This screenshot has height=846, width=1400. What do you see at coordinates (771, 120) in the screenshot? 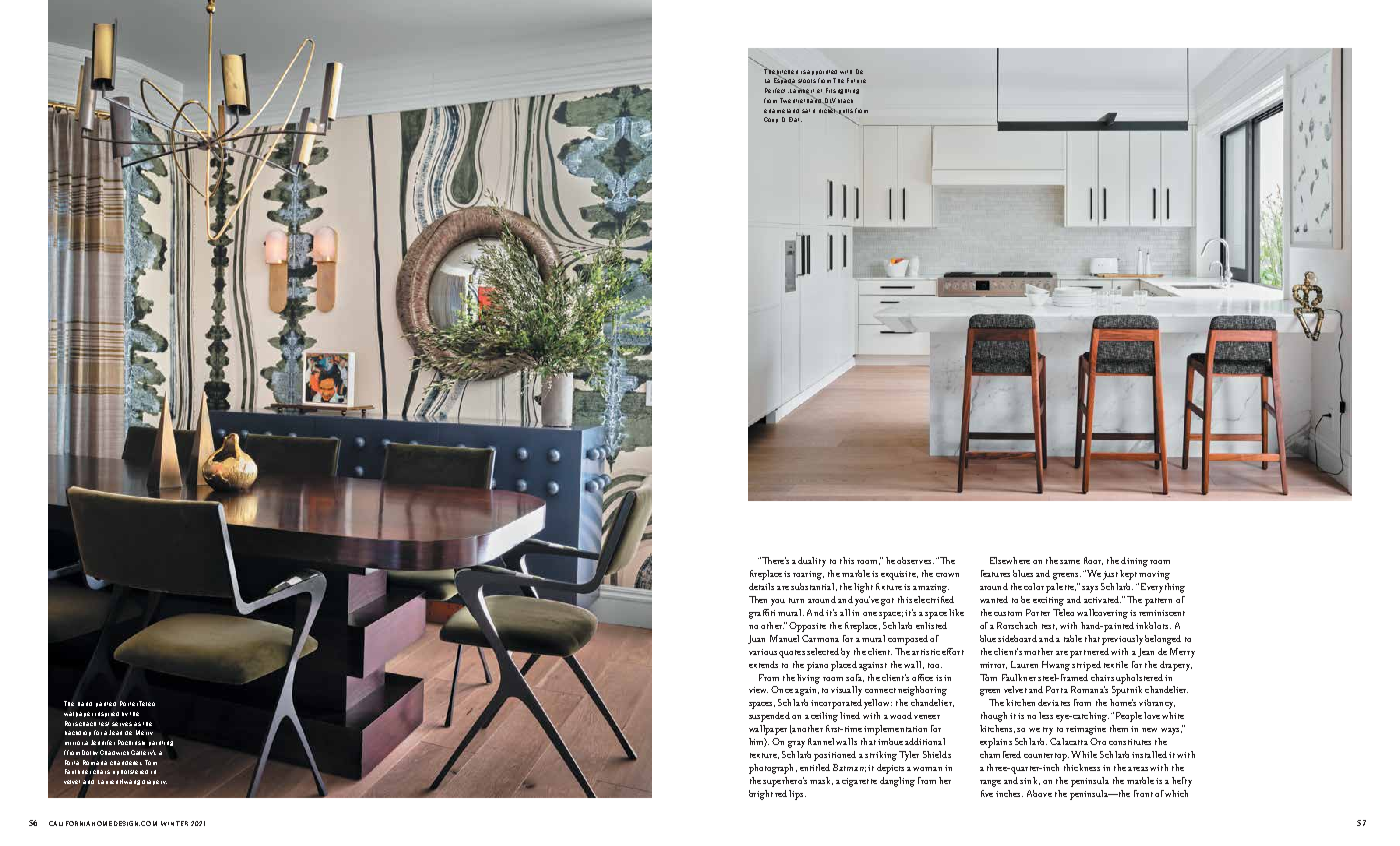
I see `Coup` at bounding box center [771, 120].
